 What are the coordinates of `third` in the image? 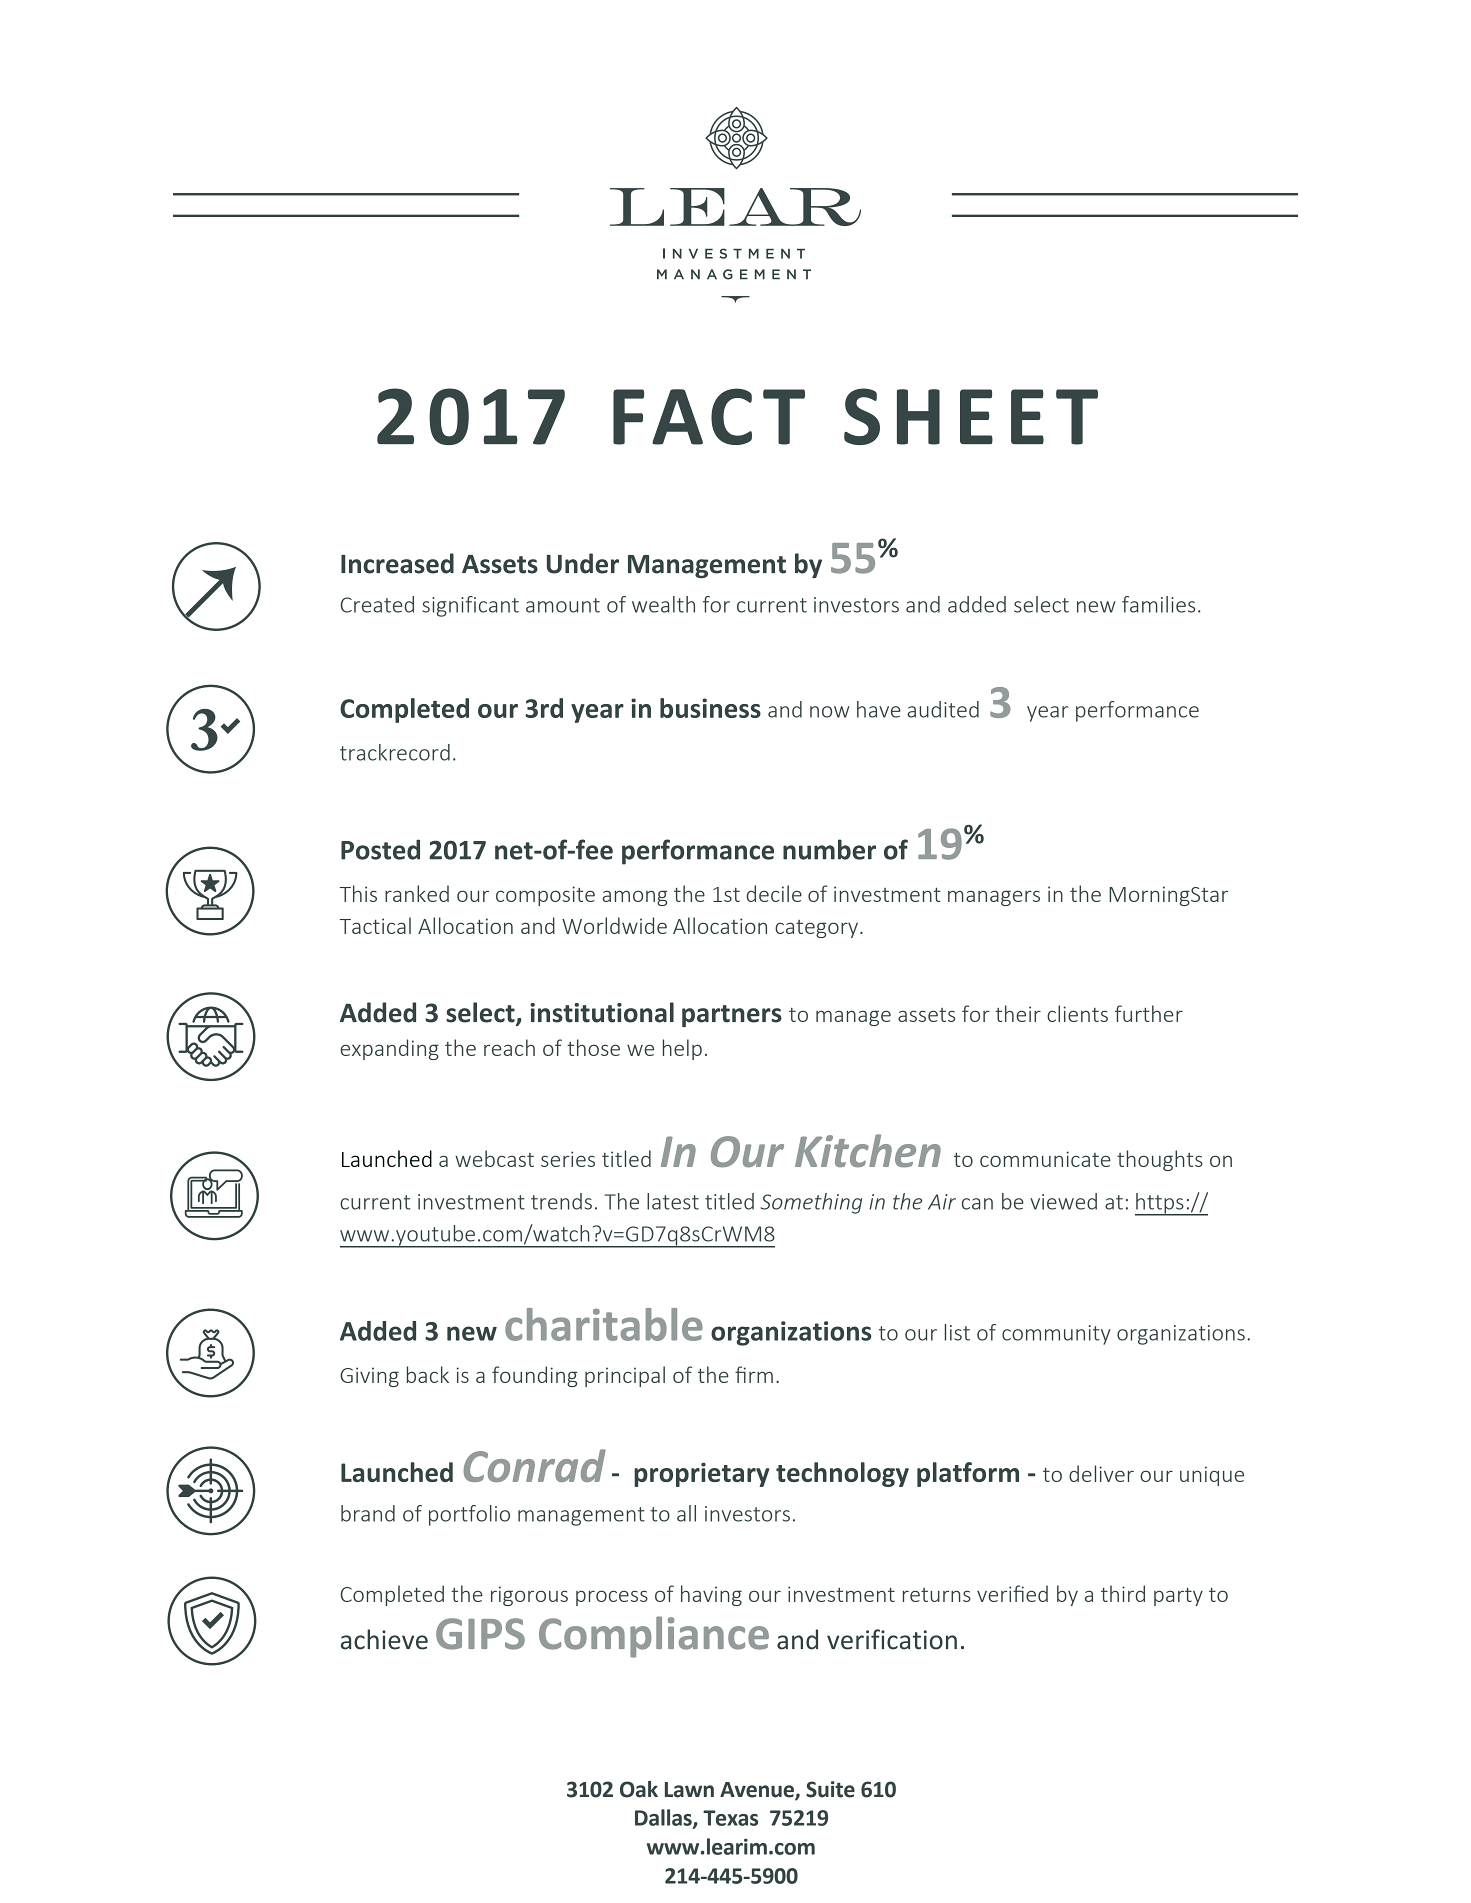 It's located at (1123, 1593).
